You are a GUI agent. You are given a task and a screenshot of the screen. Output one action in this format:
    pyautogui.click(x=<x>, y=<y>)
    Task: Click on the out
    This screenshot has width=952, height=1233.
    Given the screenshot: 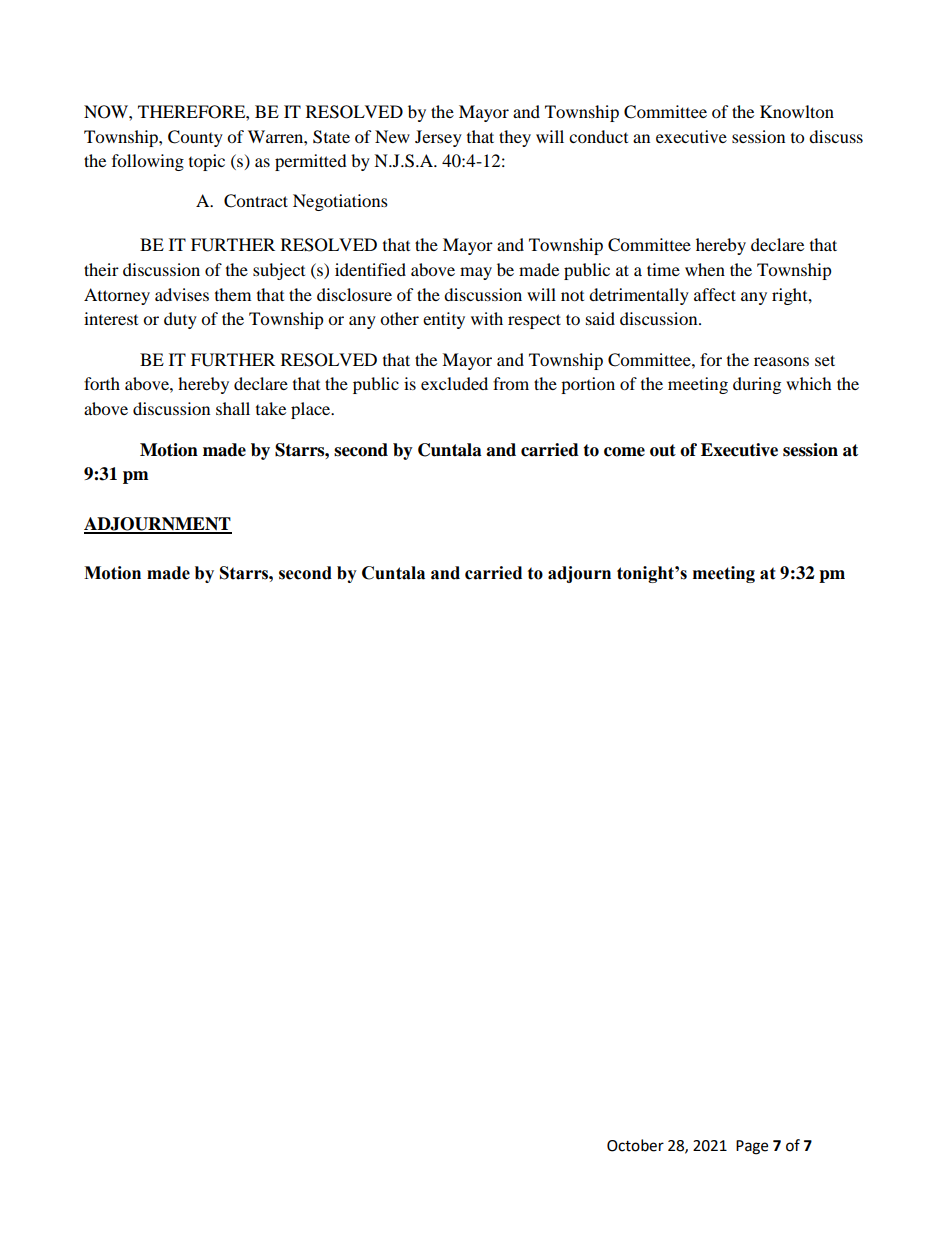 What is the action you would take?
    pyautogui.click(x=663, y=450)
